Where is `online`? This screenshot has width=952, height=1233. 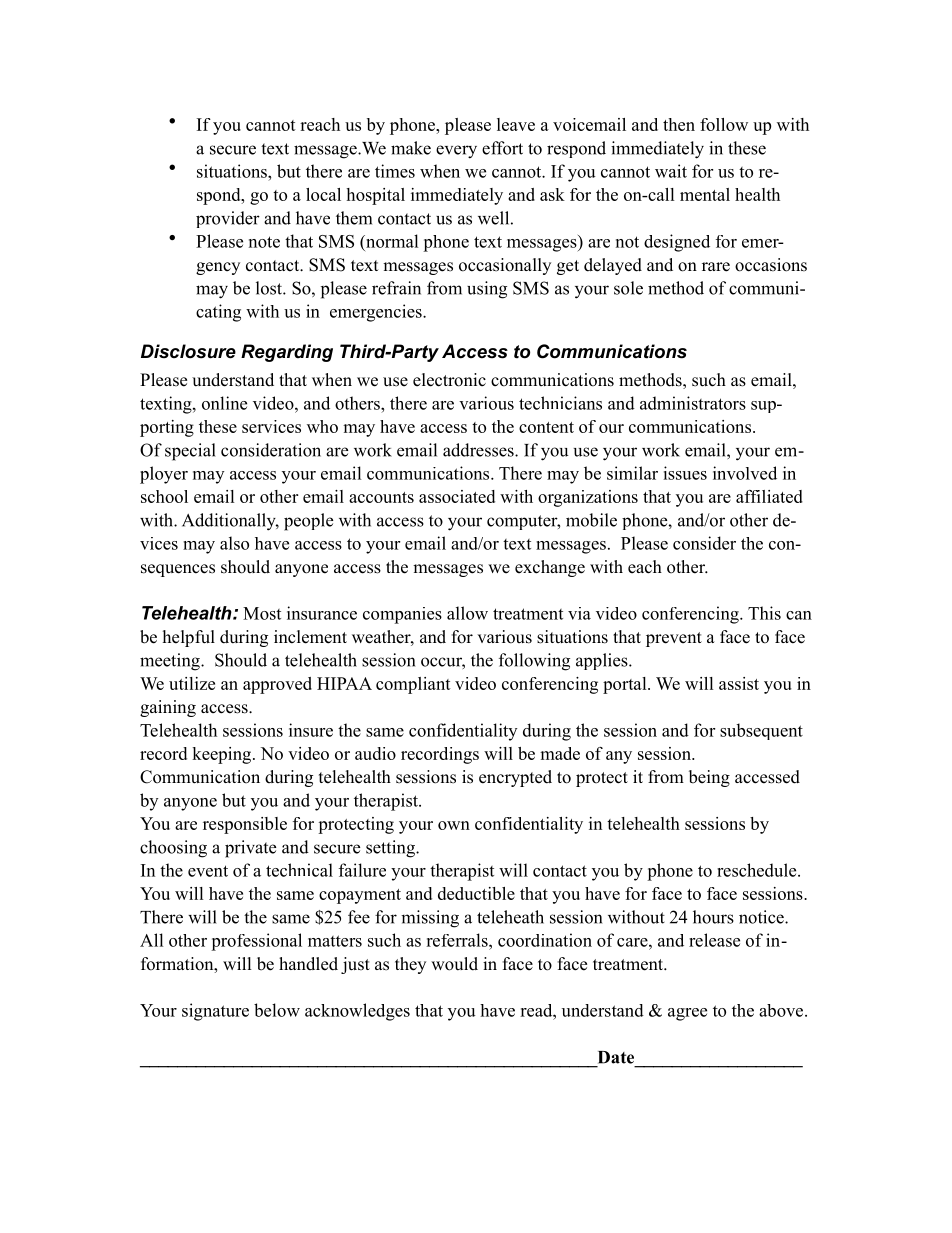
online is located at coordinates (224, 403).
